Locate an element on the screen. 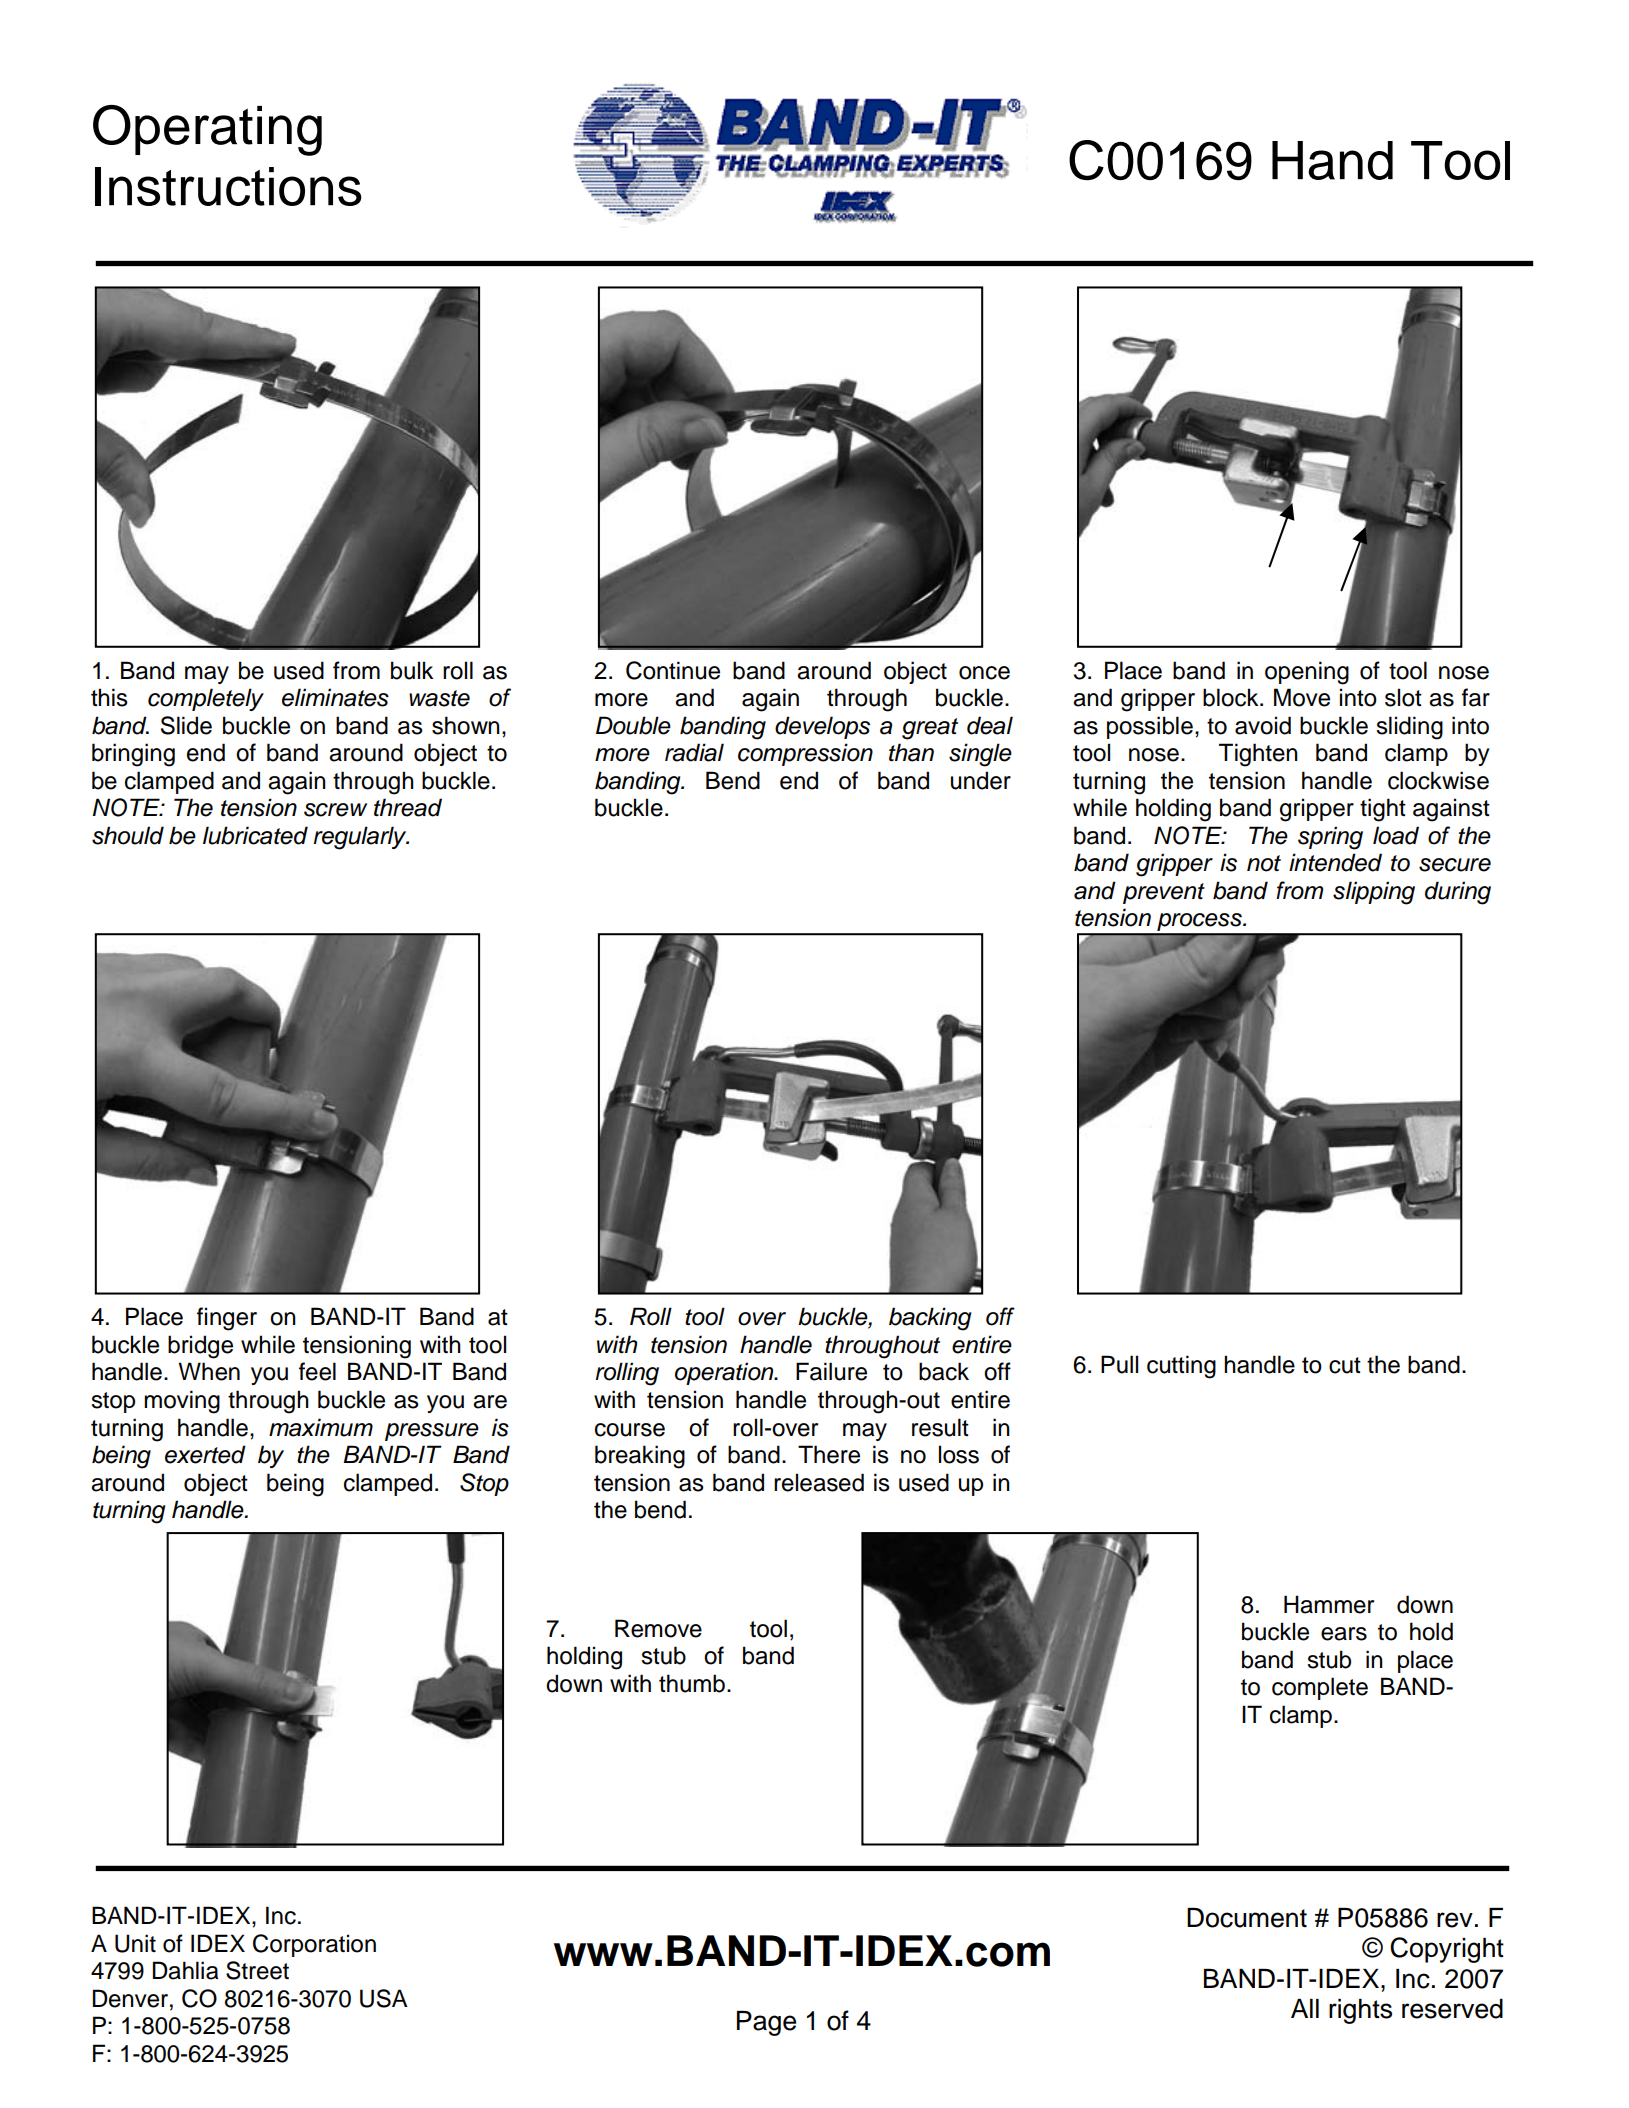 The image size is (1629, 2108). lubricated is located at coordinates (255, 835).
